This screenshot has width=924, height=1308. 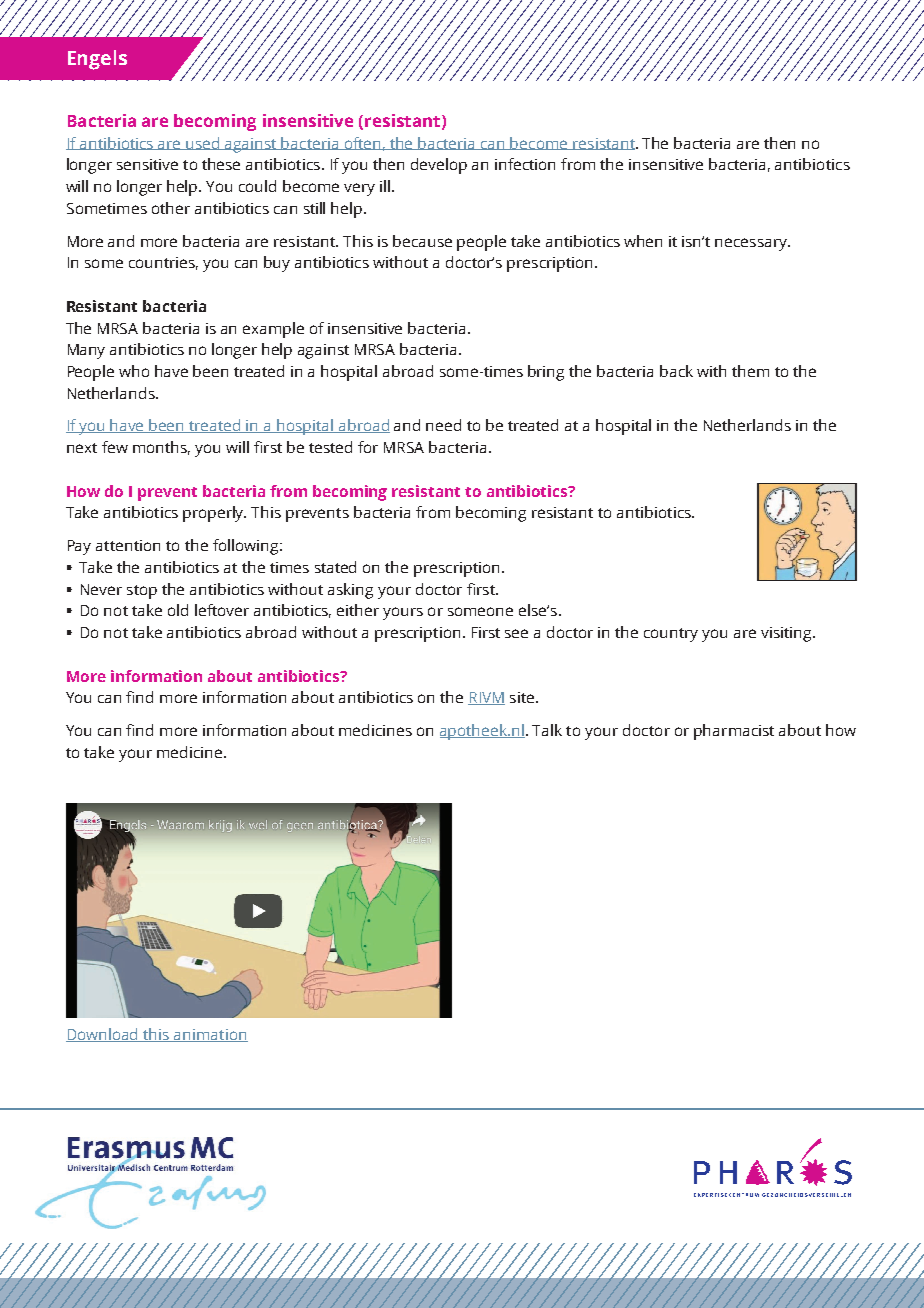 What do you see at coordinates (210, 1035) in the screenshot?
I see `animation` at bounding box center [210, 1035].
